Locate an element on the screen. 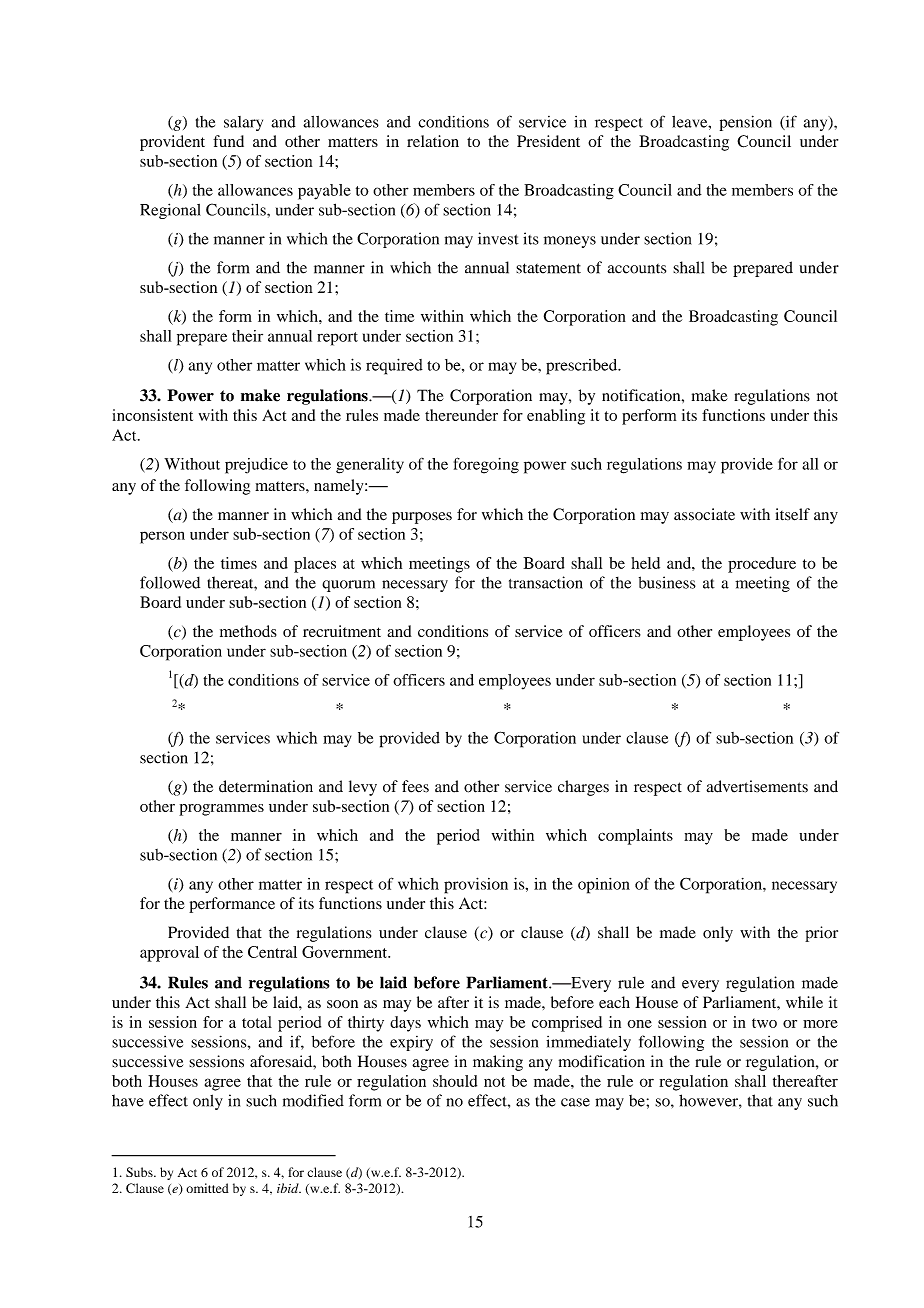  procedure is located at coordinates (762, 565).
